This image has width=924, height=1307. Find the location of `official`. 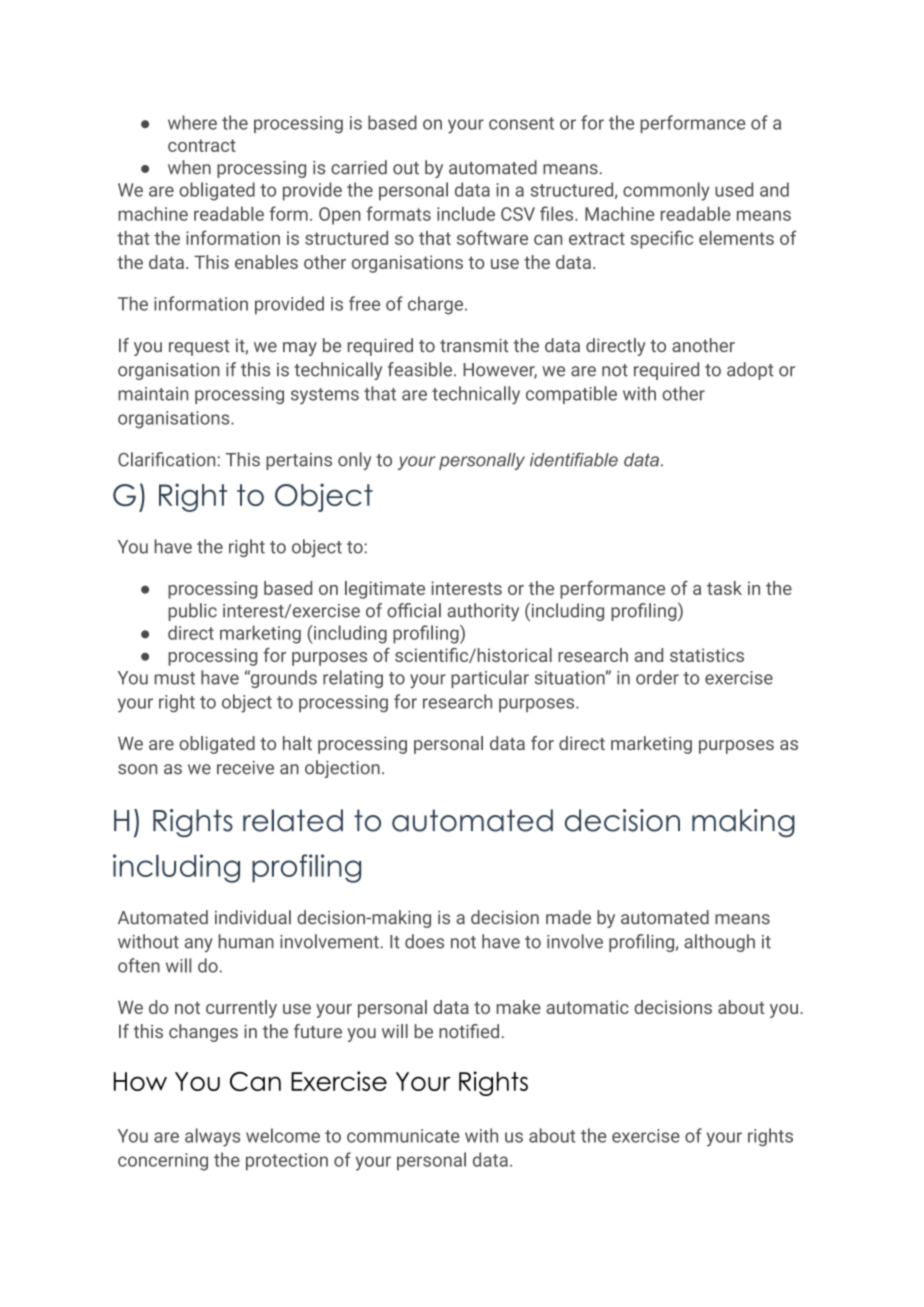

official is located at coordinates (414, 610).
